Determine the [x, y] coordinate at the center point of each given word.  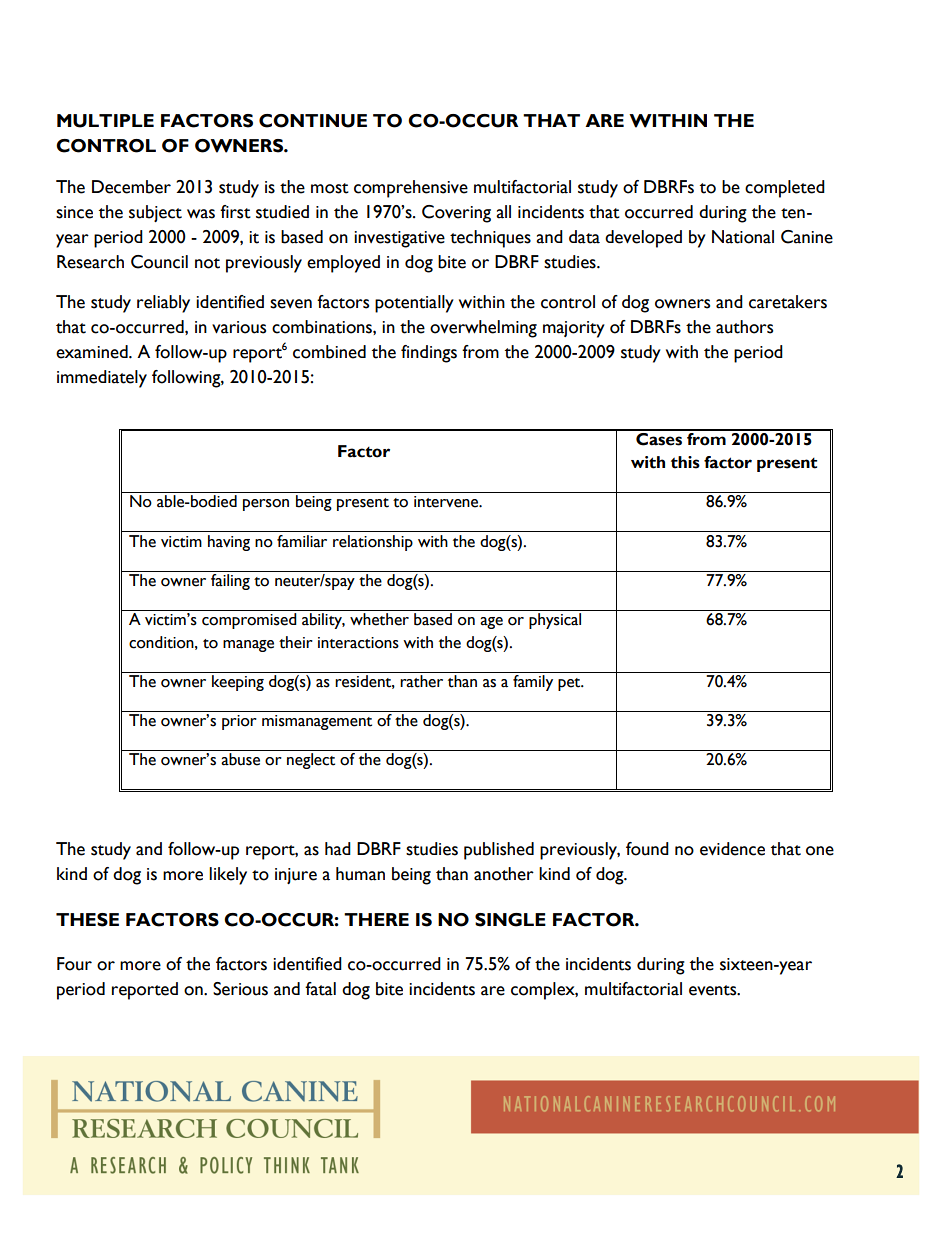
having [229, 543]
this [685, 462]
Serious [240, 989]
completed [785, 189]
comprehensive [411, 189]
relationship [373, 543]
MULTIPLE [105, 121]
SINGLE [510, 920]
